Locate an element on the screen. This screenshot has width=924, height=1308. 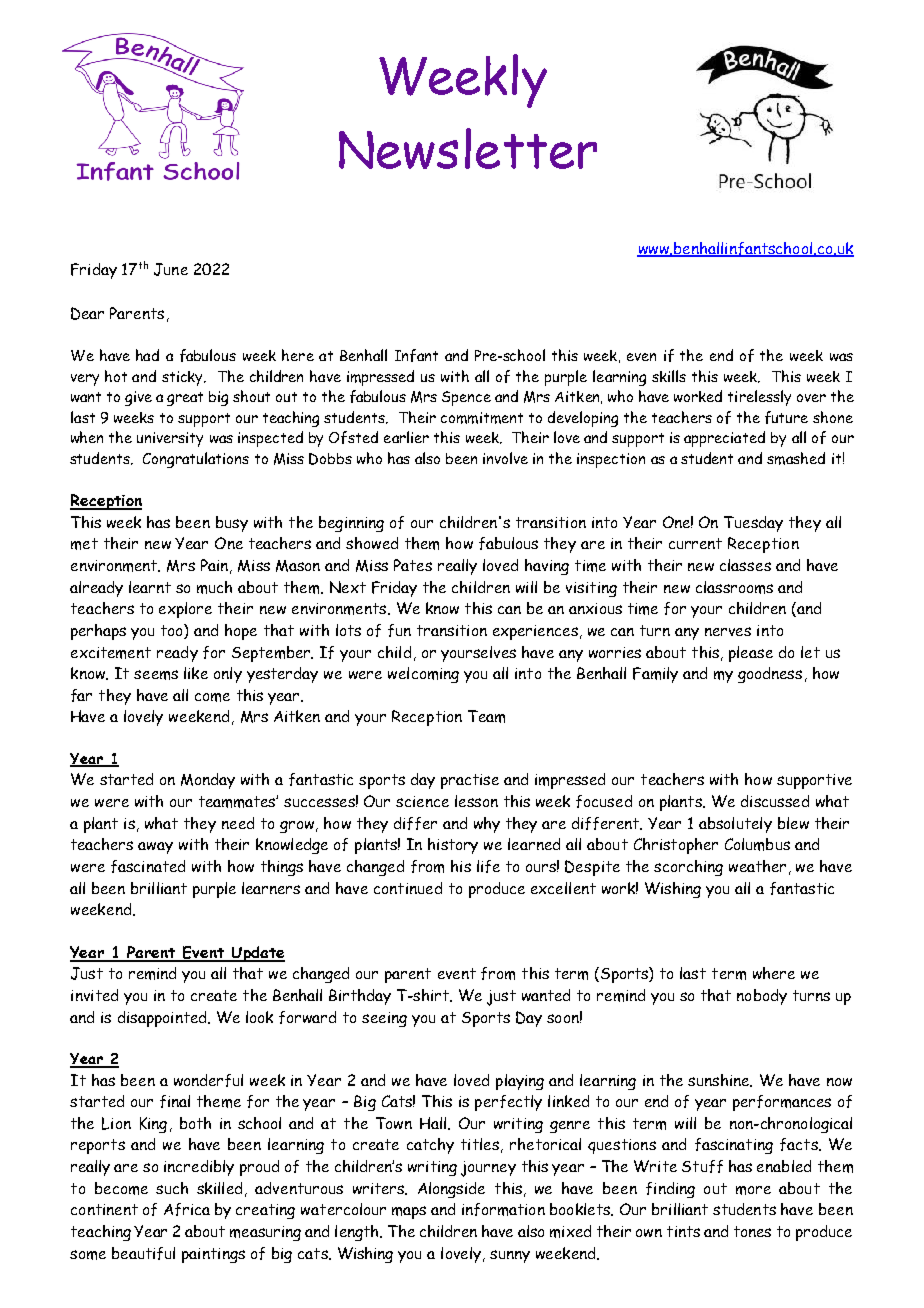
disappointed is located at coordinates (163, 1019).
